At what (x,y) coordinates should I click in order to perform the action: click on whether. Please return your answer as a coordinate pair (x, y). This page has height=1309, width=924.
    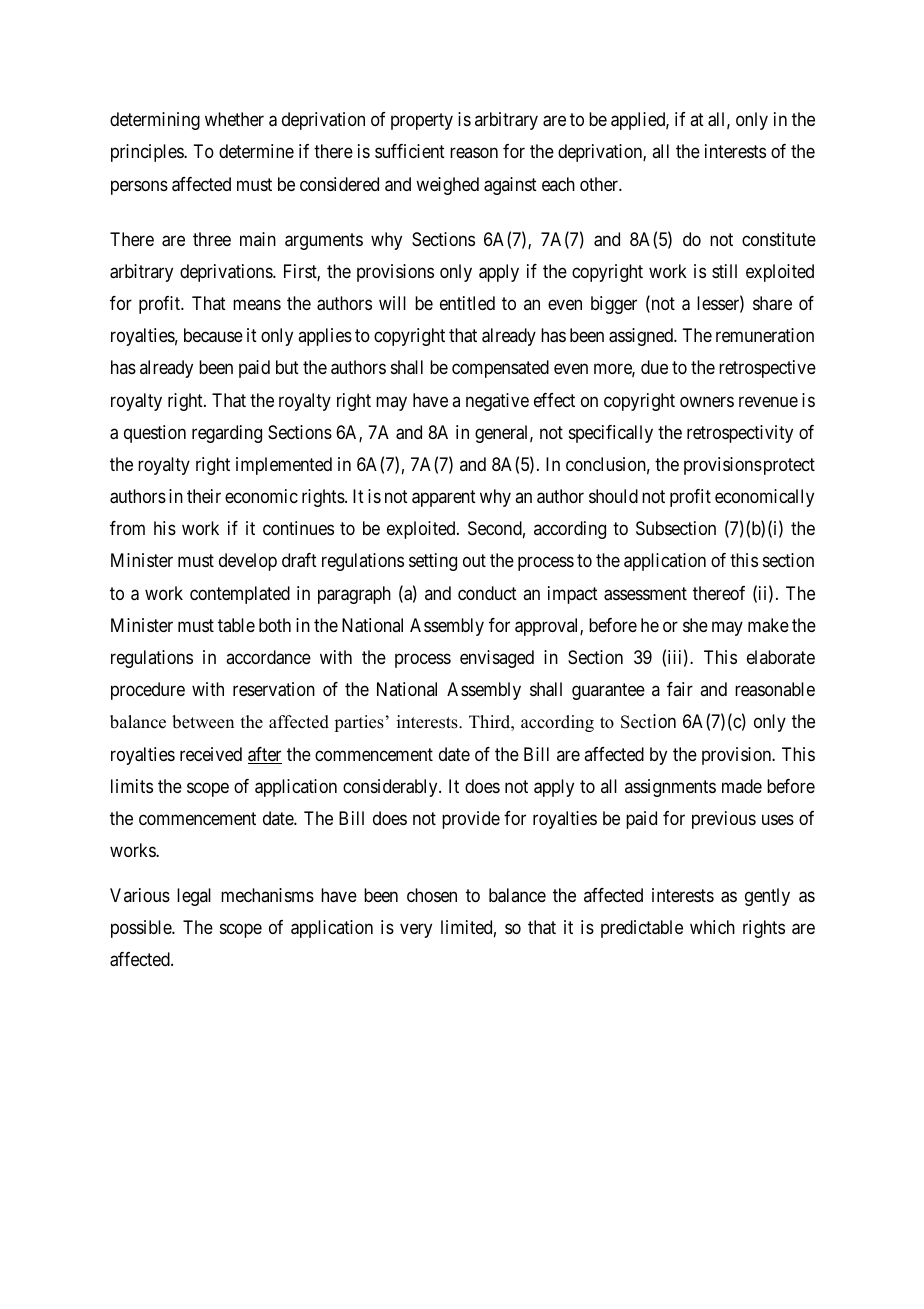
    Looking at the image, I should click on (234, 119).
